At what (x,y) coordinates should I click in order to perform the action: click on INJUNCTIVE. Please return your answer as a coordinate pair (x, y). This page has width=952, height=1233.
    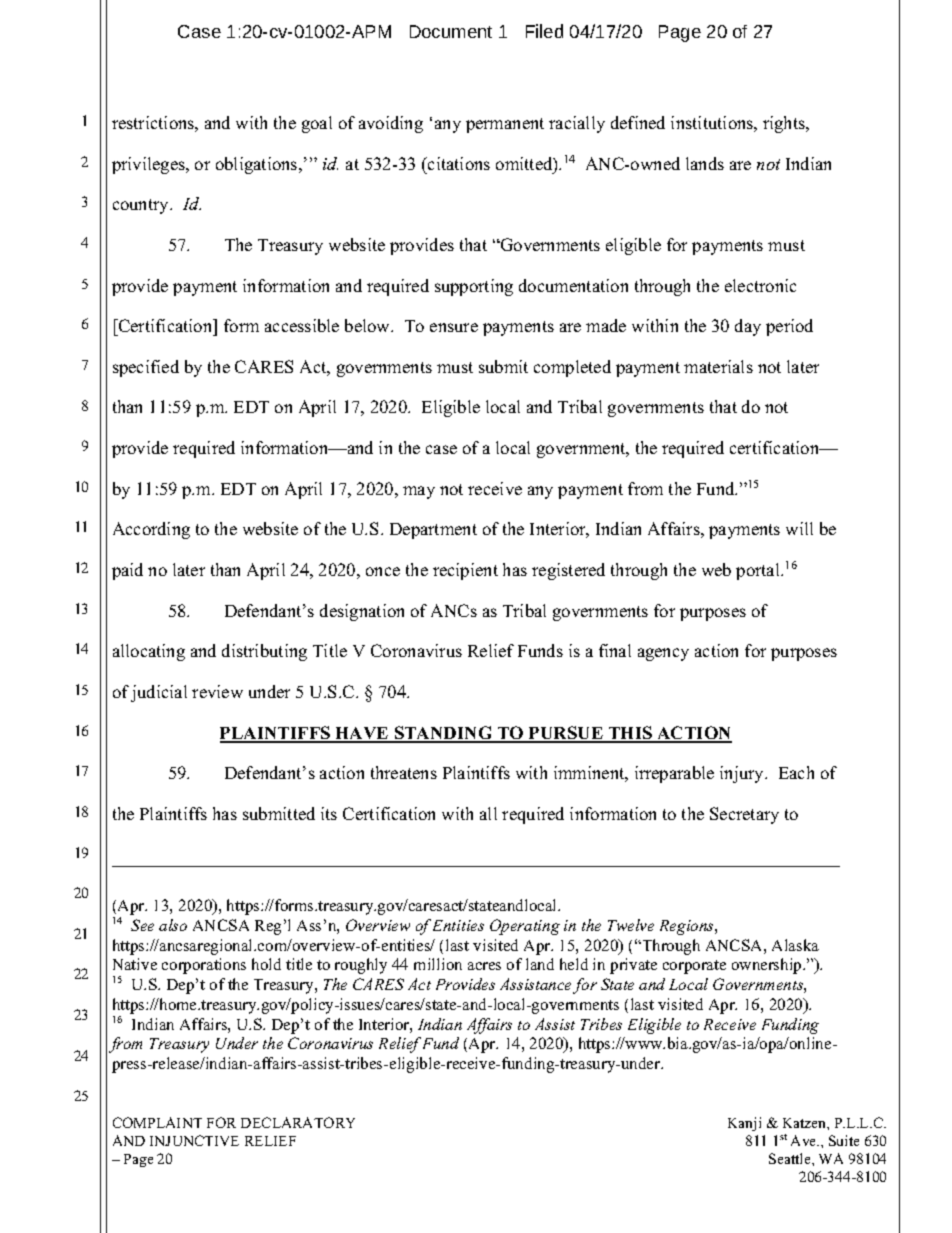
    Looking at the image, I should click on (194, 1140).
